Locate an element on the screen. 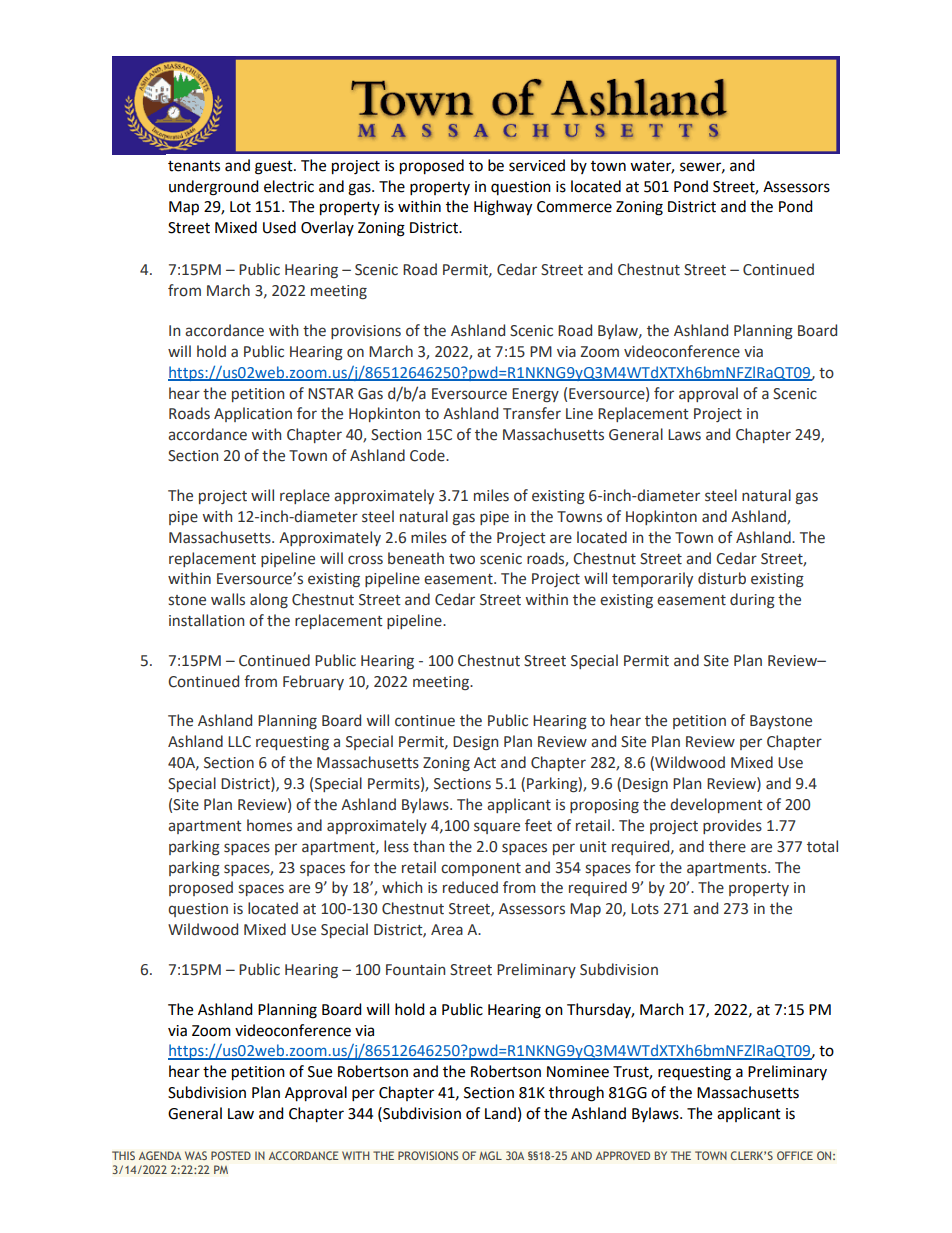 This screenshot has height=1233, width=952. during is located at coordinates (752, 600).
